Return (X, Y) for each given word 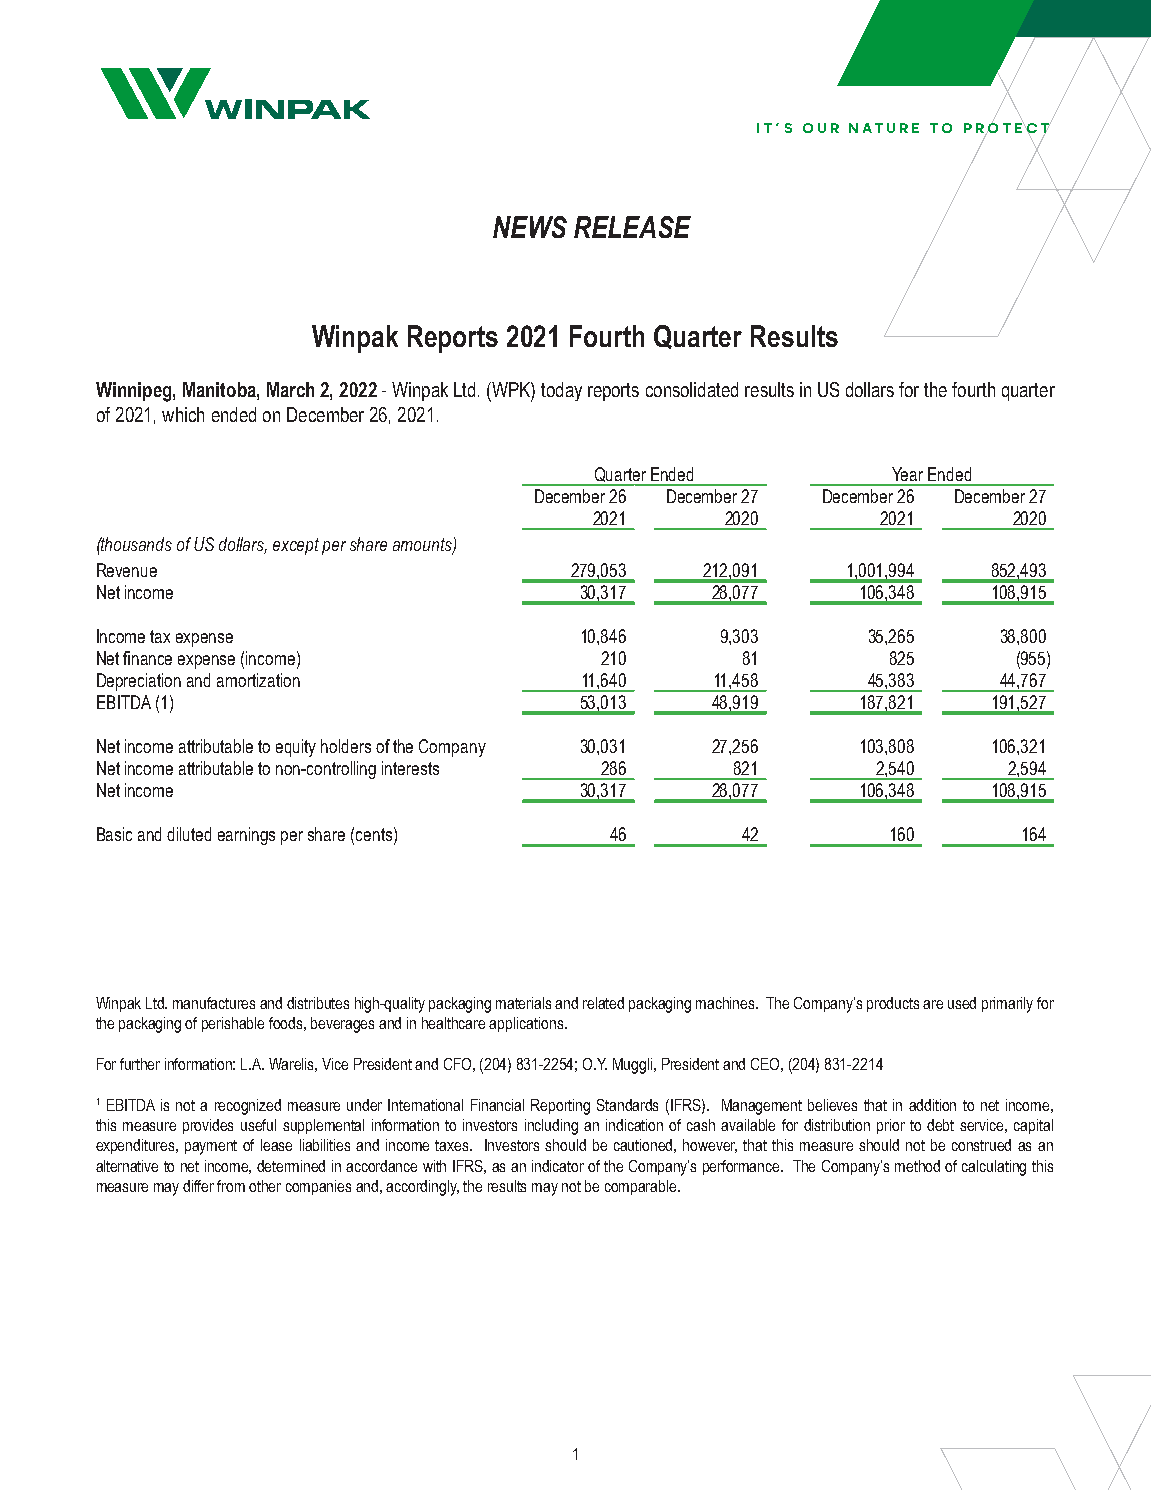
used (962, 1003)
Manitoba (220, 389)
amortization (258, 680)
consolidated (692, 389)
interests (410, 768)
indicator (558, 1166)
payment (211, 1147)
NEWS (530, 227)
